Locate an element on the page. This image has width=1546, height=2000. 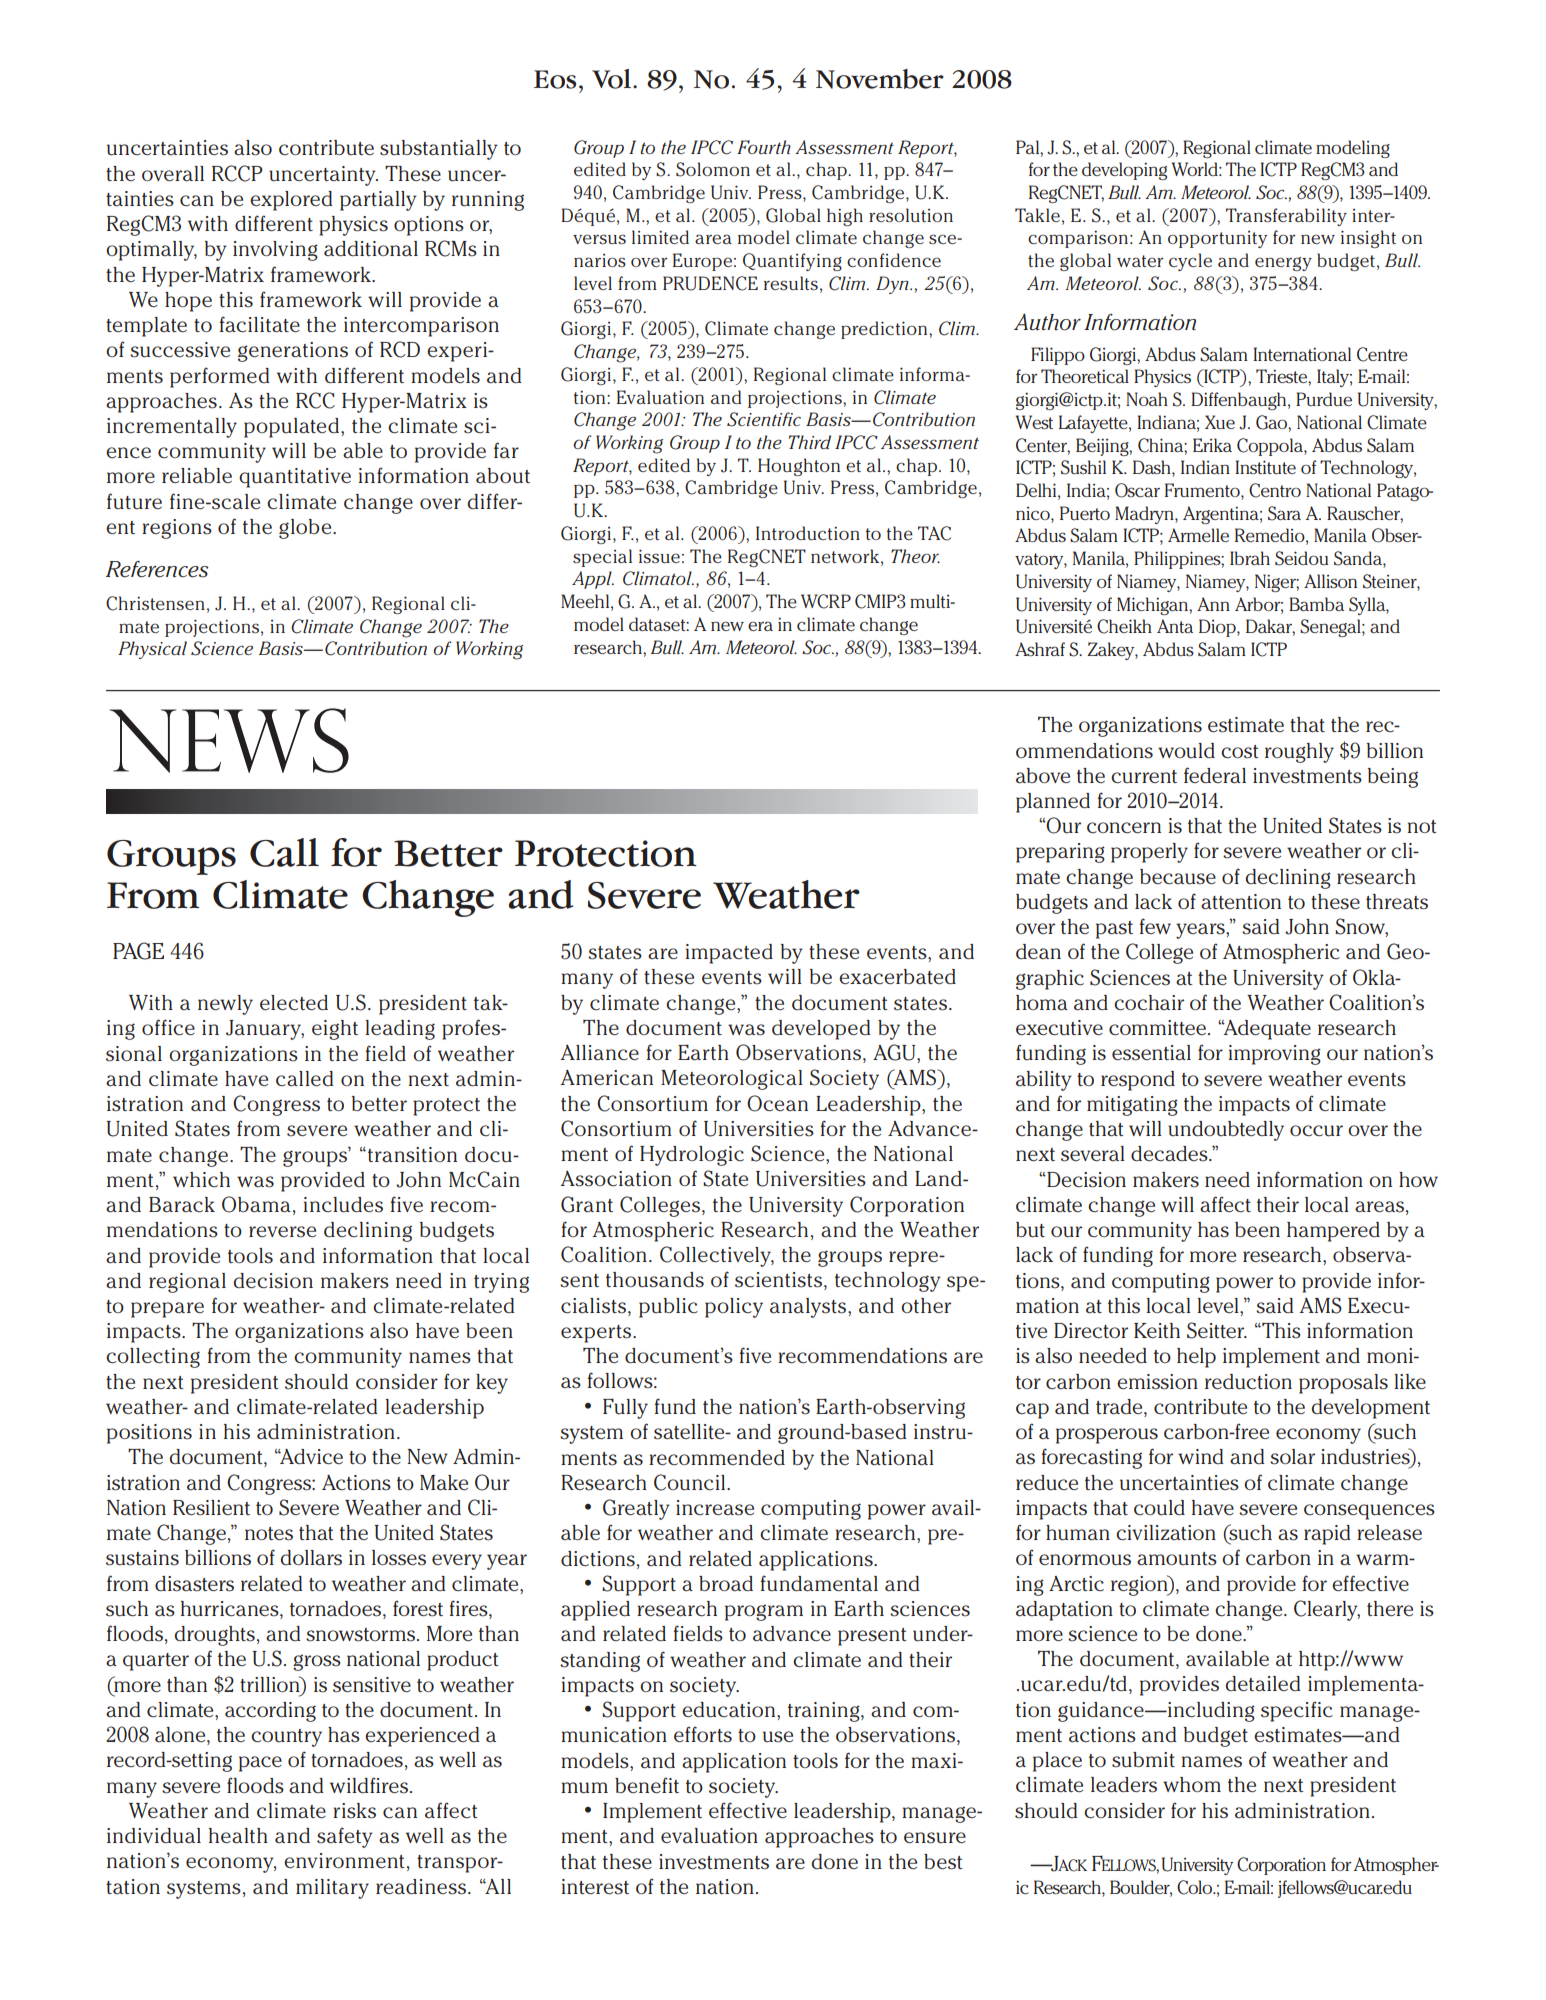
impacted is located at coordinates (729, 954).
